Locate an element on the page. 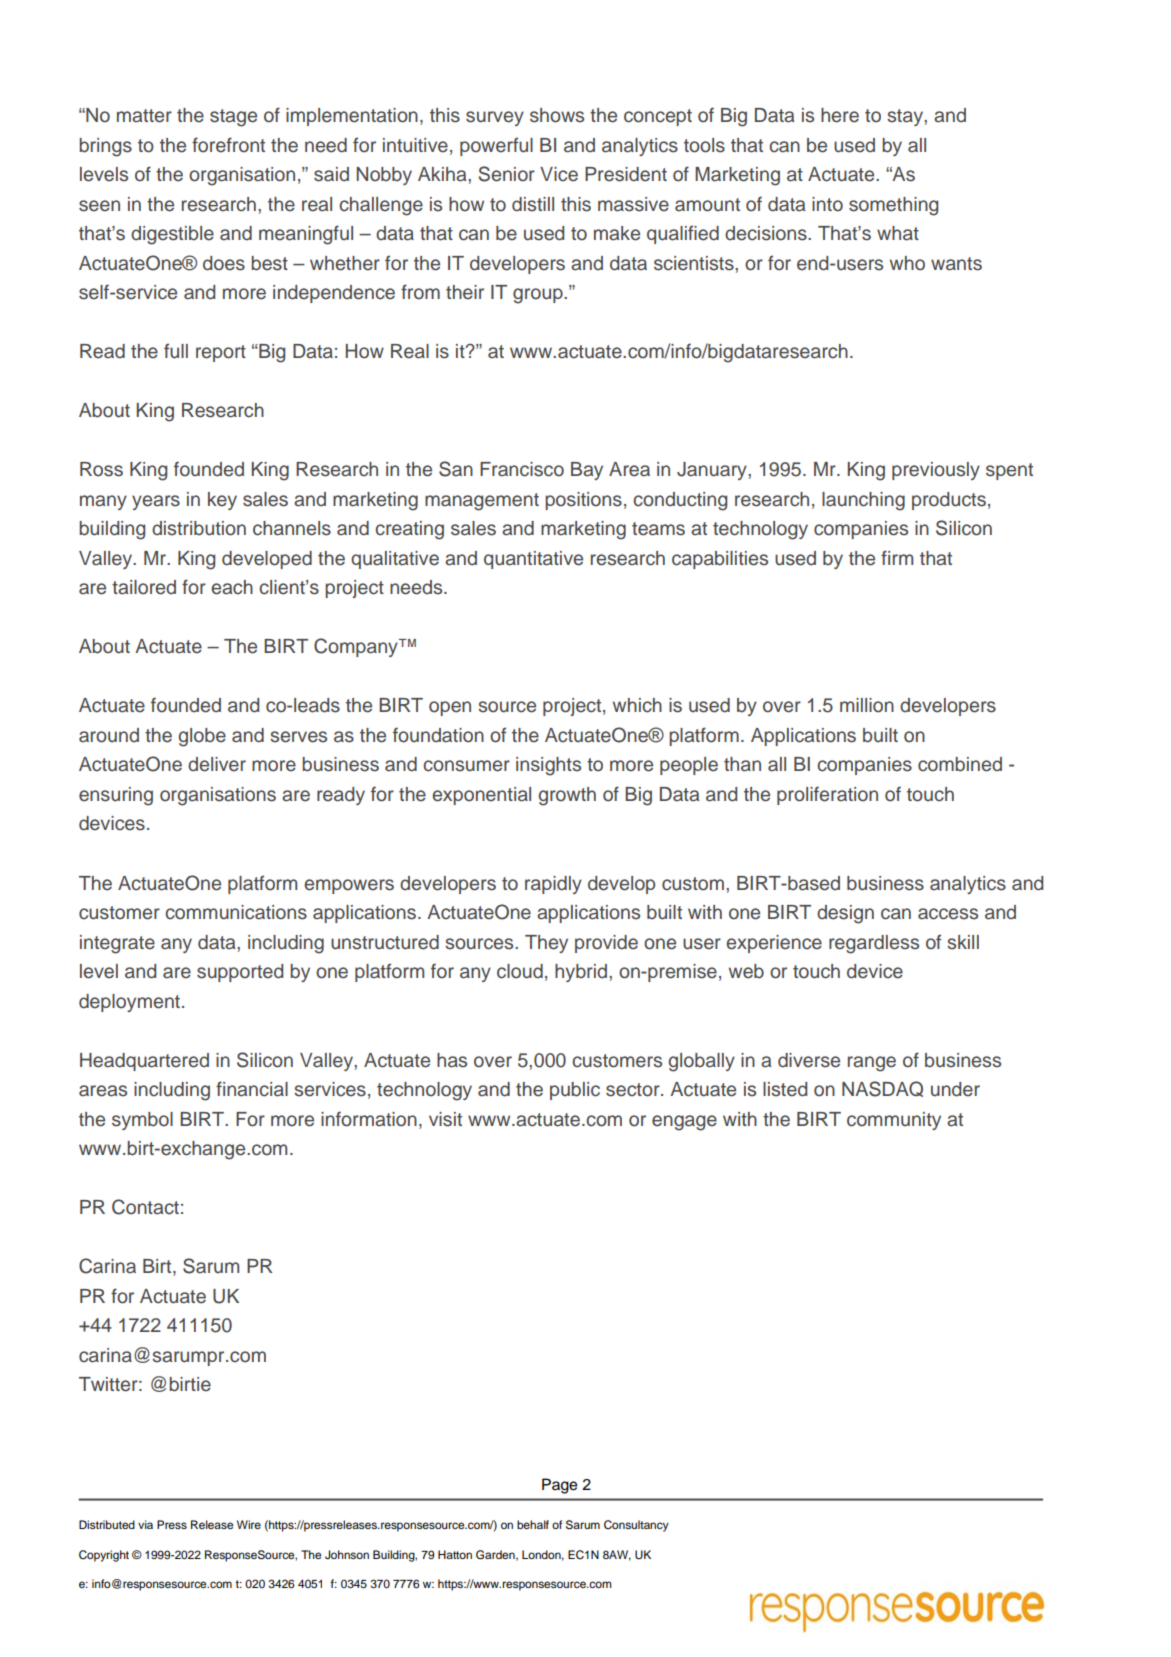 This image has width=1171, height=1657. Wire is located at coordinates (249, 1524).
